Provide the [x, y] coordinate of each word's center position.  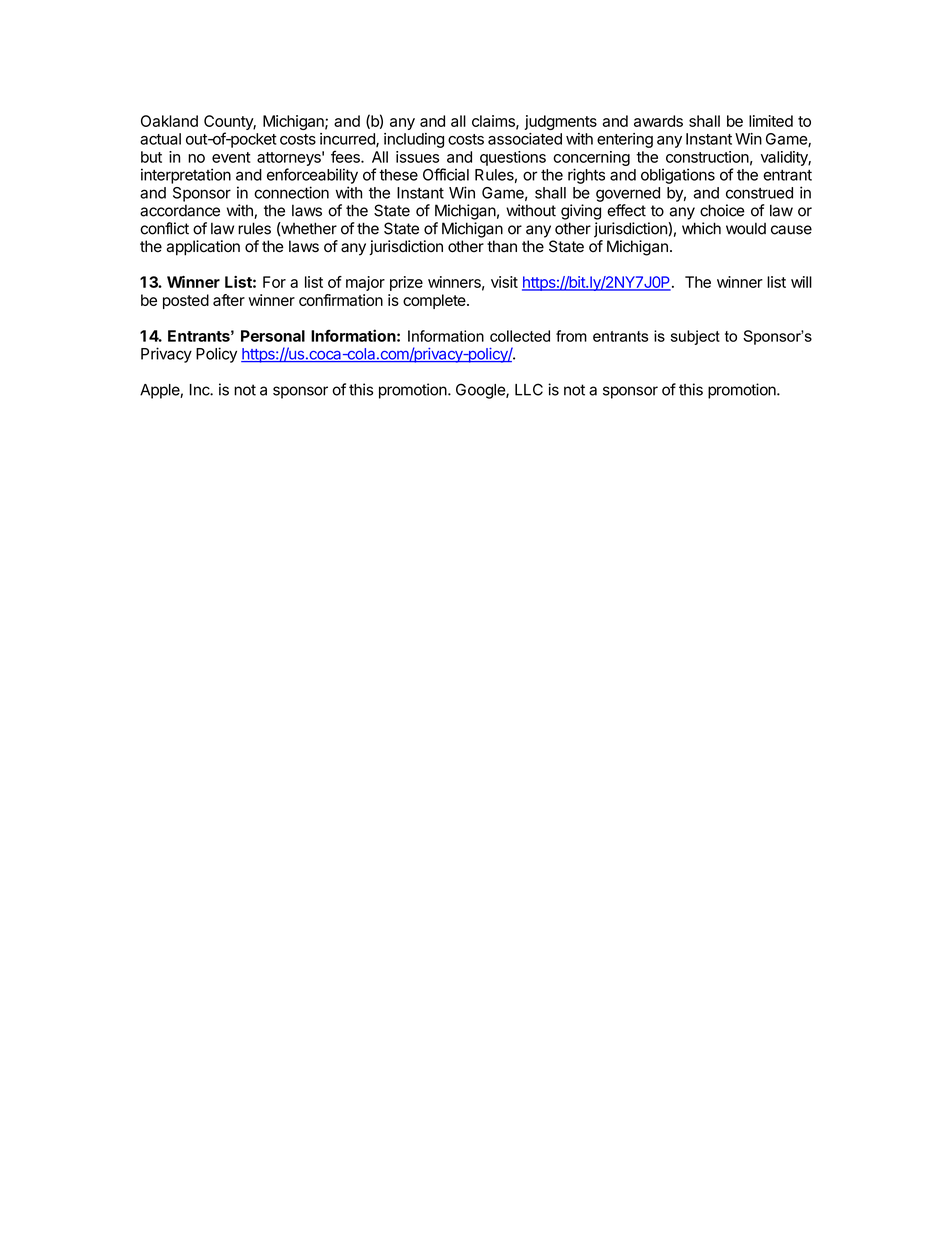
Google [481, 391]
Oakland [169, 121]
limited [771, 121]
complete [435, 301]
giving [581, 212]
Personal [273, 336]
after [229, 300]
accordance [180, 210]
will [801, 282]
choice [722, 210]
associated [525, 139]
